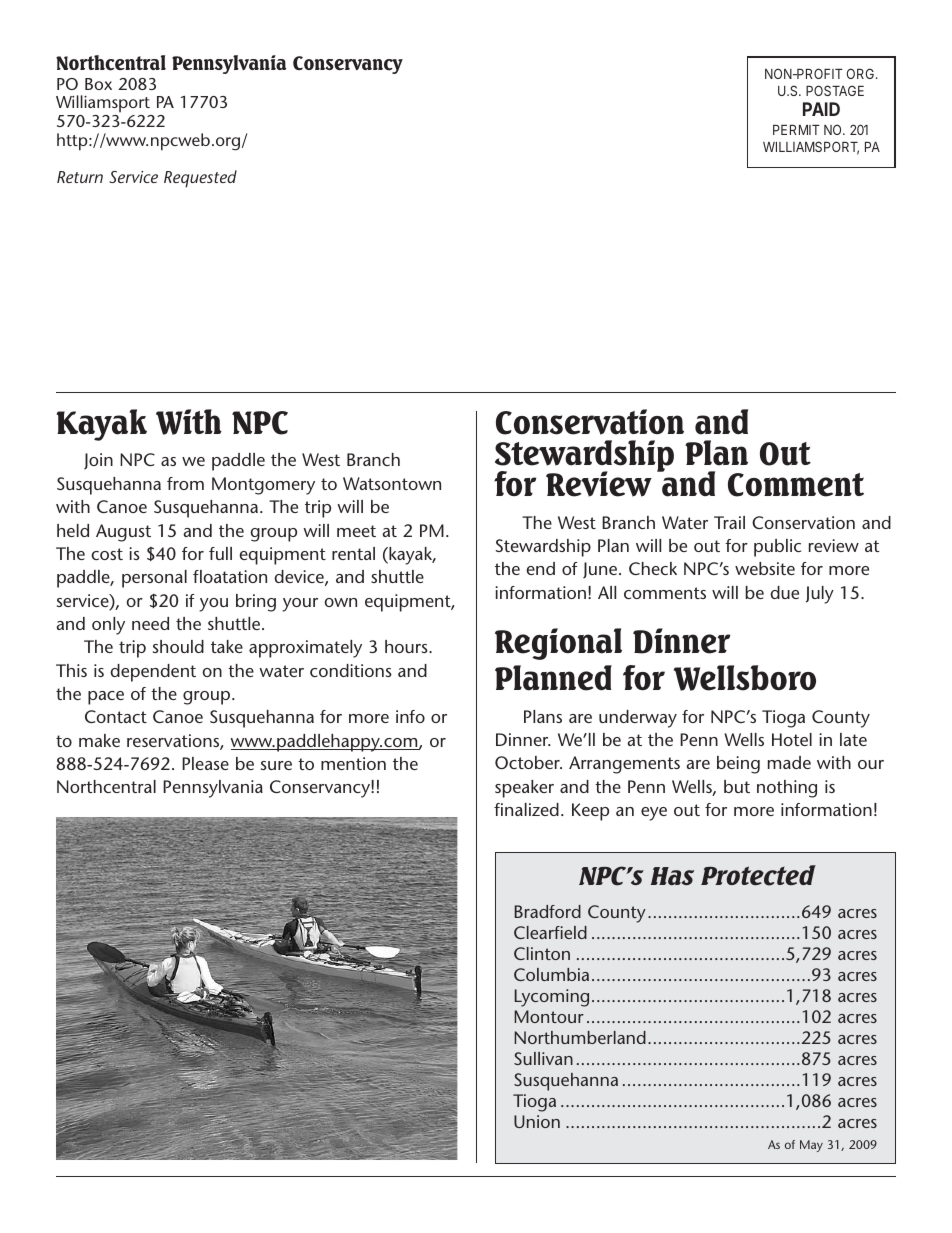  I want to click on nothing, so click(787, 789).
